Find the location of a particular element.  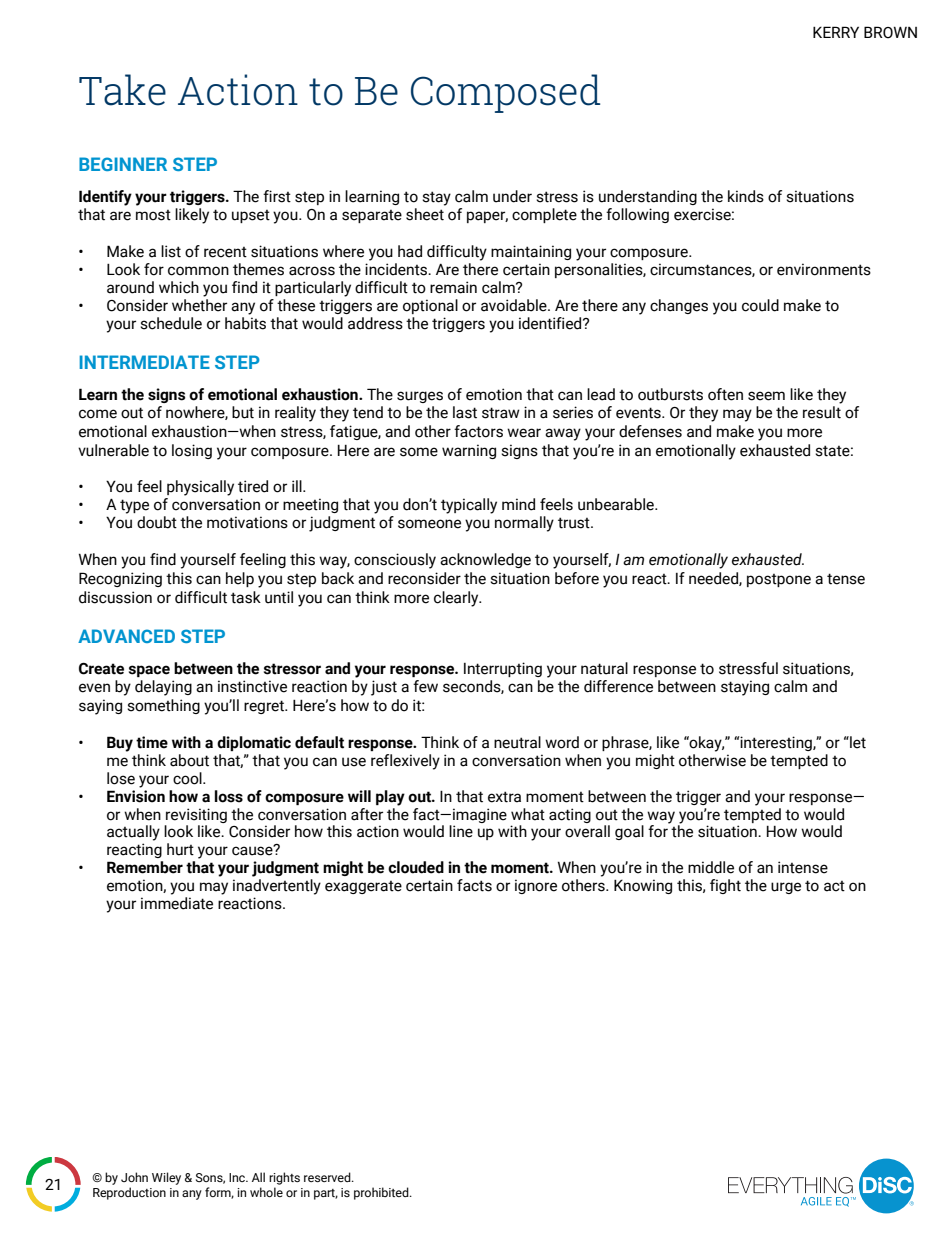

fight is located at coordinates (725, 886).
